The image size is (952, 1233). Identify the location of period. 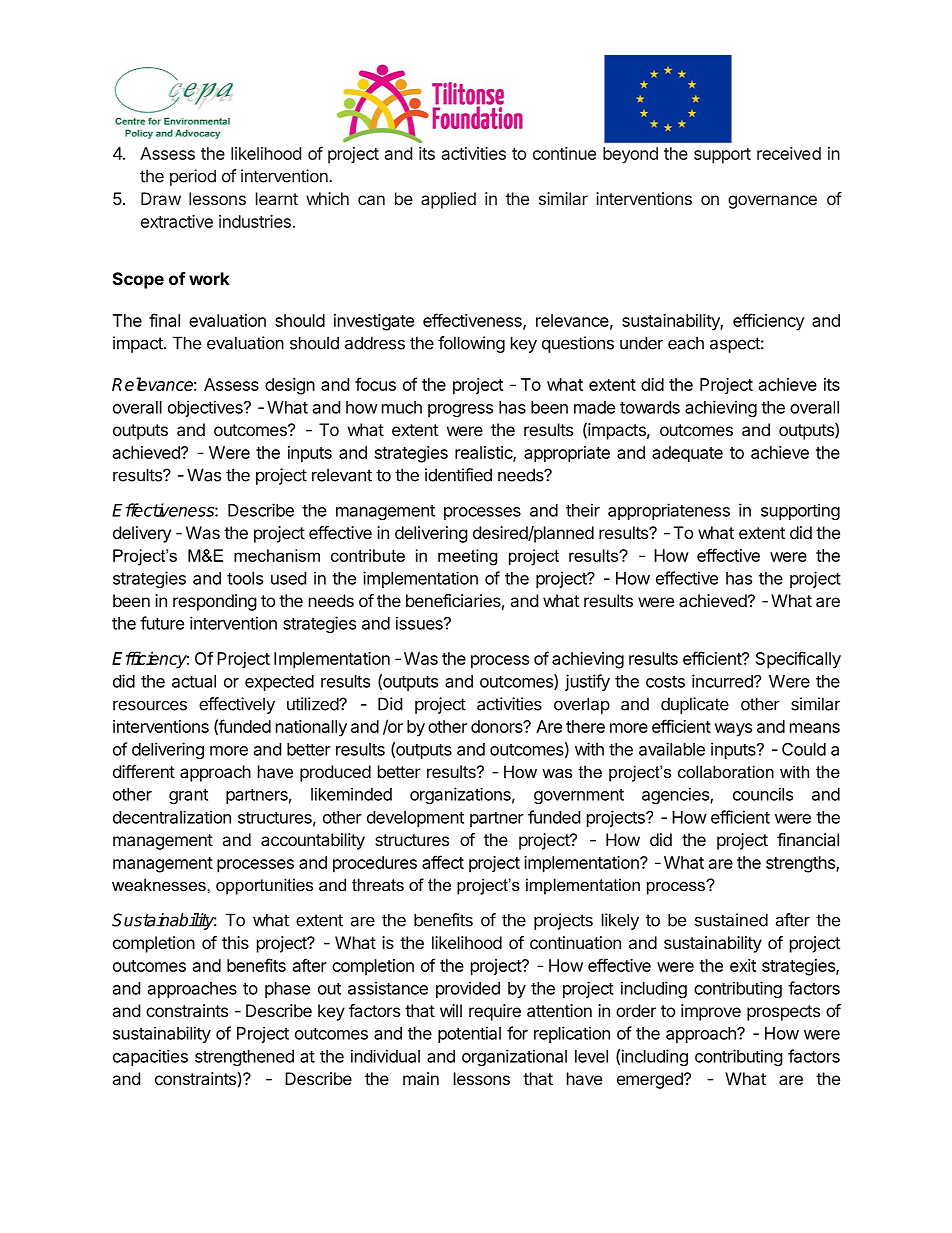
(193, 177).
